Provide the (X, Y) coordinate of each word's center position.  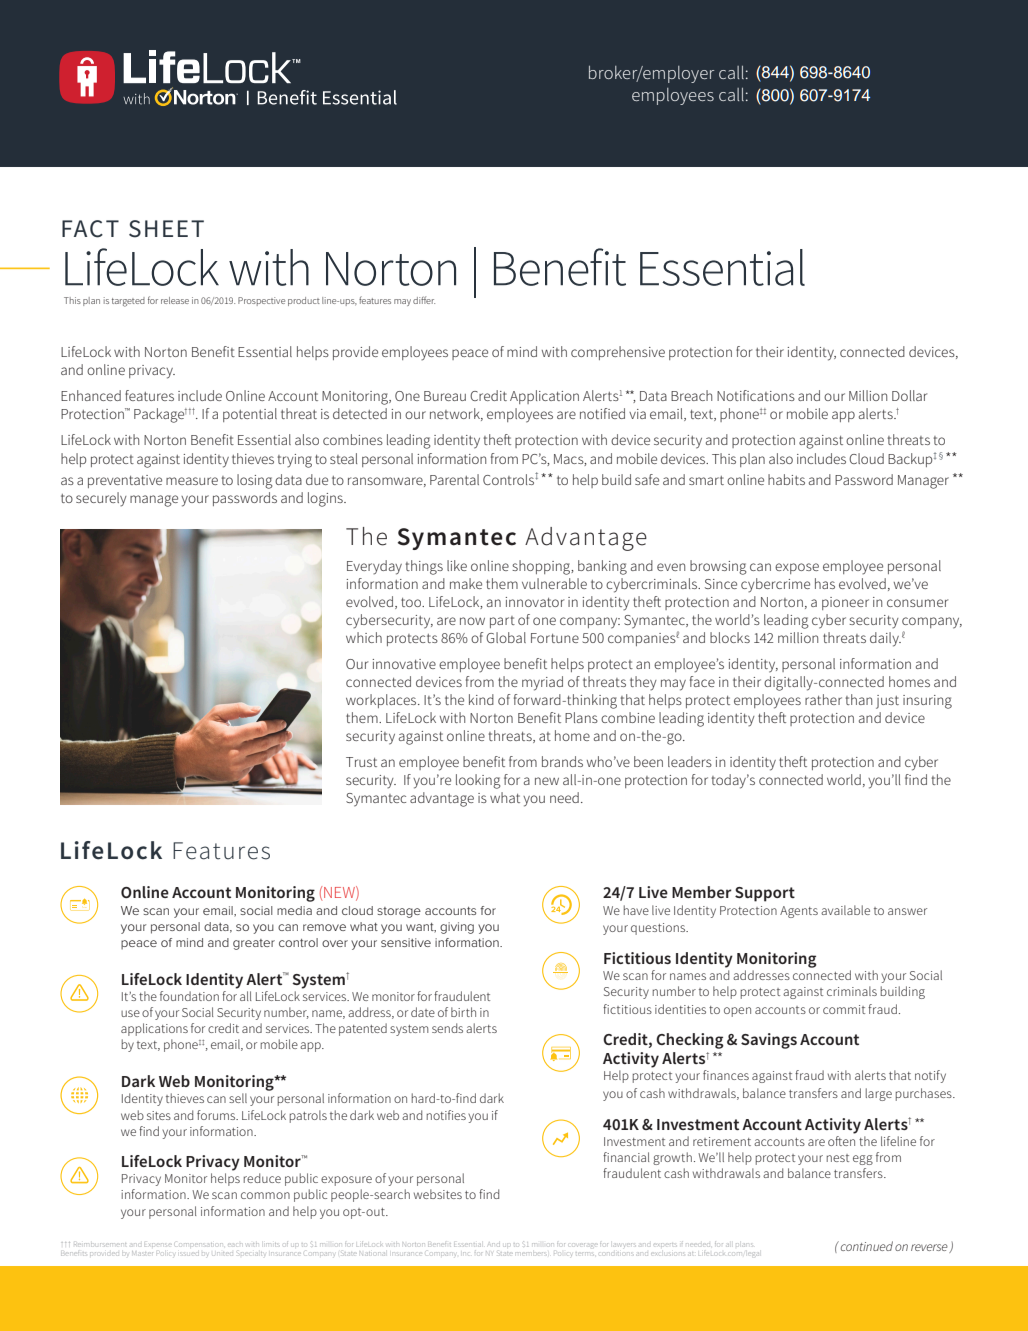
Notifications (756, 395)
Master (142, 1253)
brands (562, 761)
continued (867, 1246)
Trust (361, 762)
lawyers (623, 1245)
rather (823, 699)
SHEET (166, 229)
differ (424, 300)
